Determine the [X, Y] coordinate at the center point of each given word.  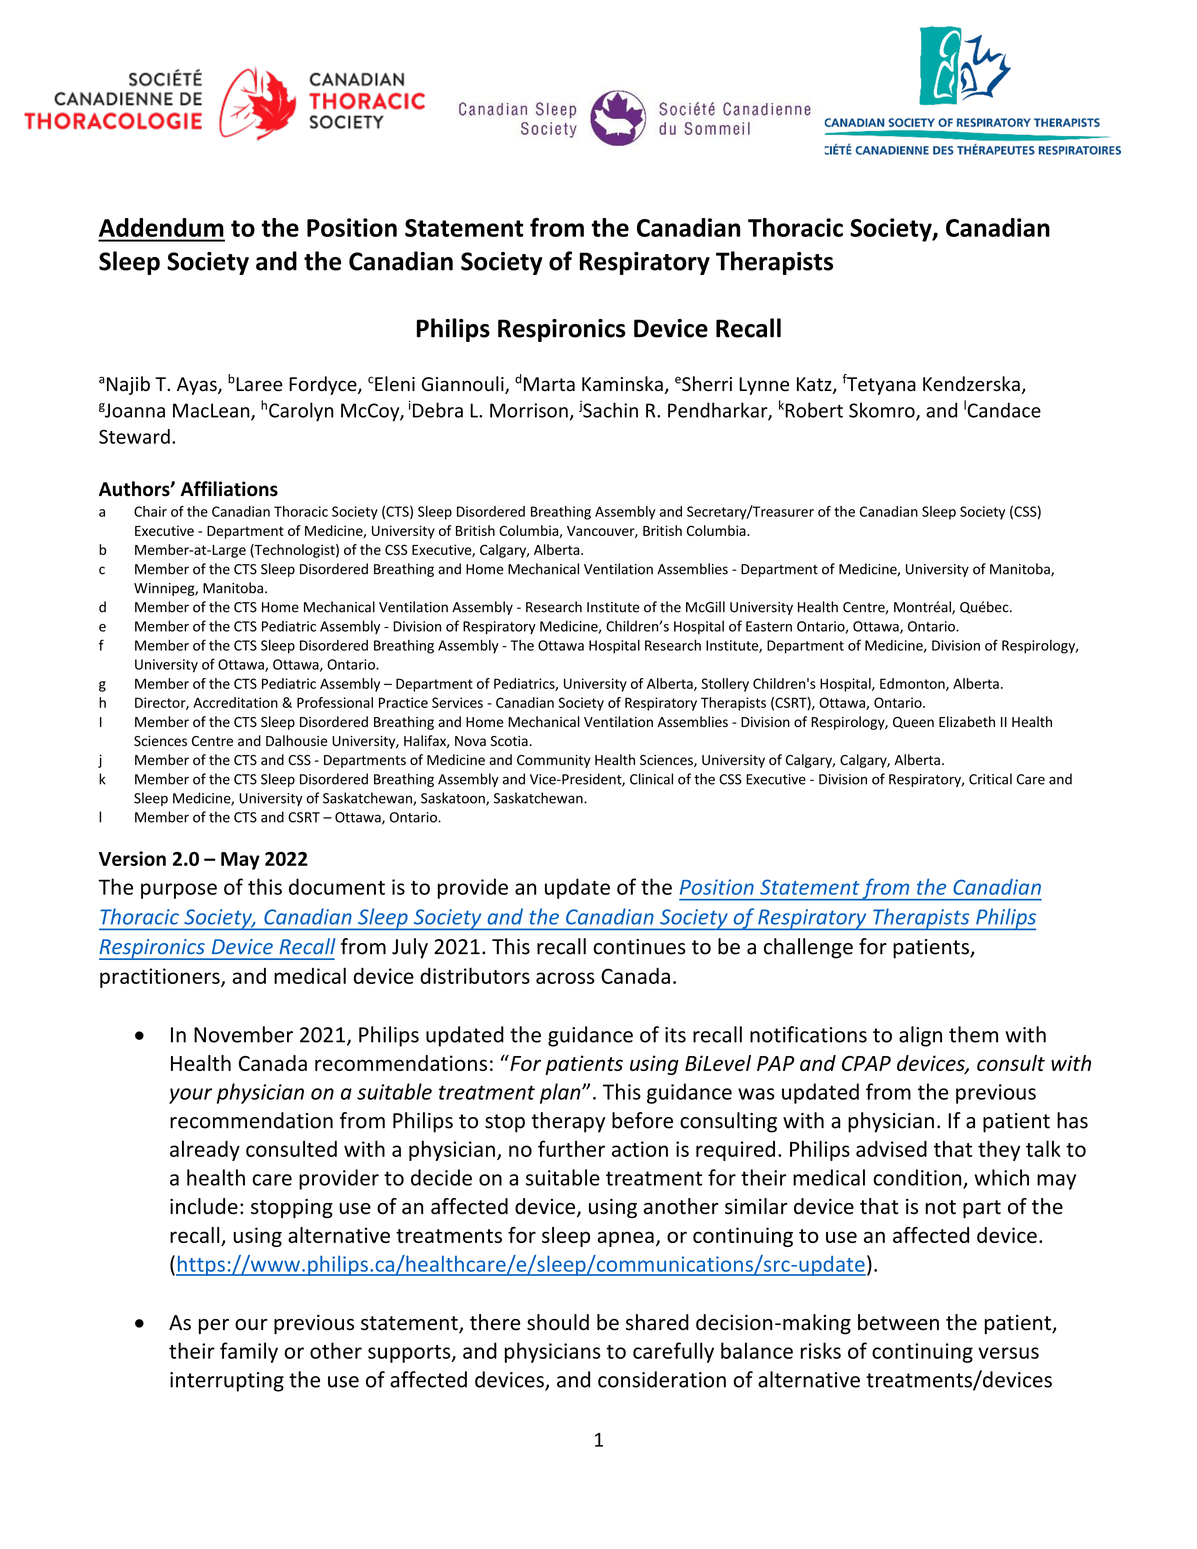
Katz [815, 385]
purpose [179, 891]
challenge [808, 948]
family [249, 1352]
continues [639, 947]
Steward [134, 436]
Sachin [610, 410]
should [558, 1322]
